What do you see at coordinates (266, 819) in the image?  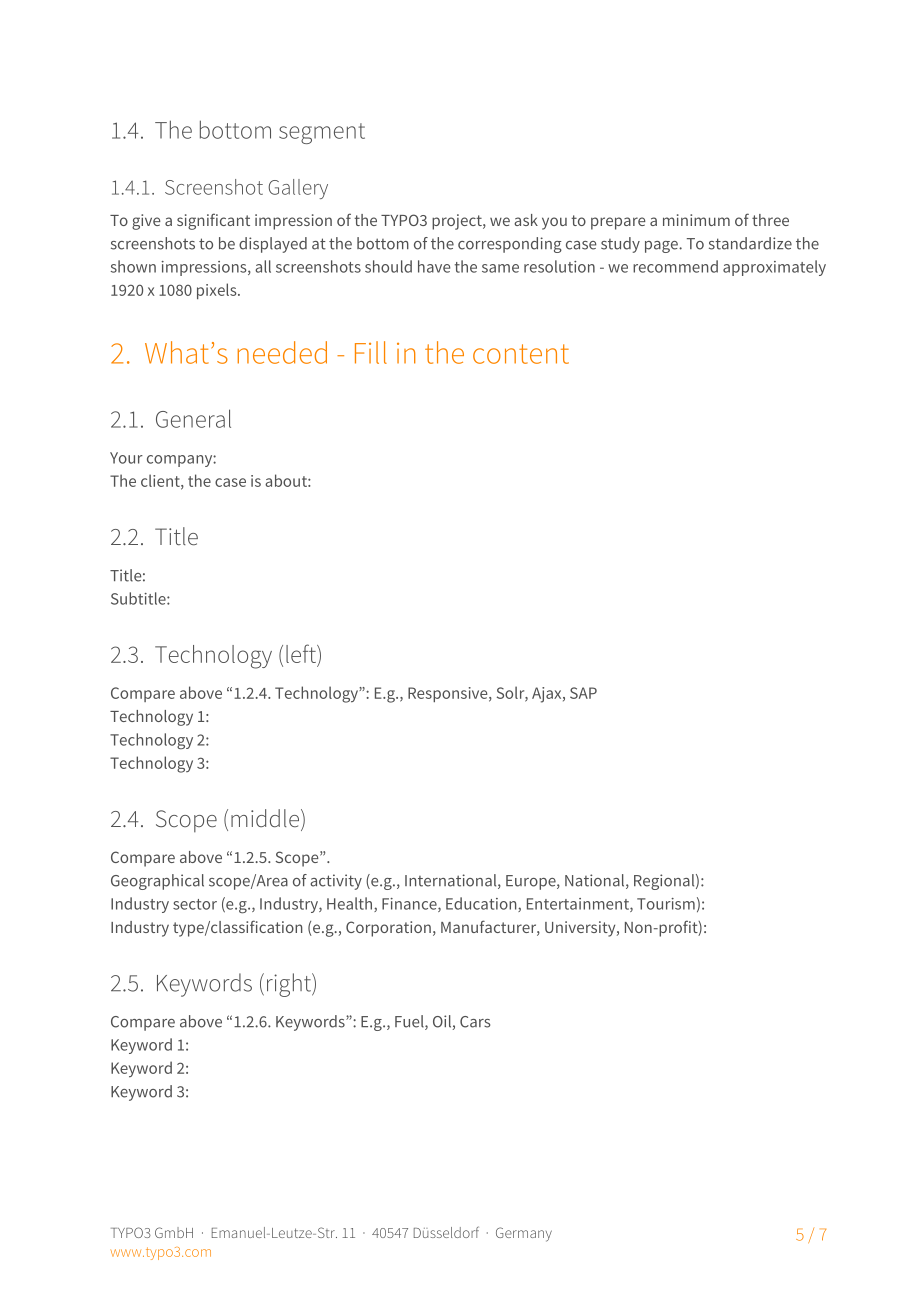 I see `middle` at bounding box center [266, 819].
